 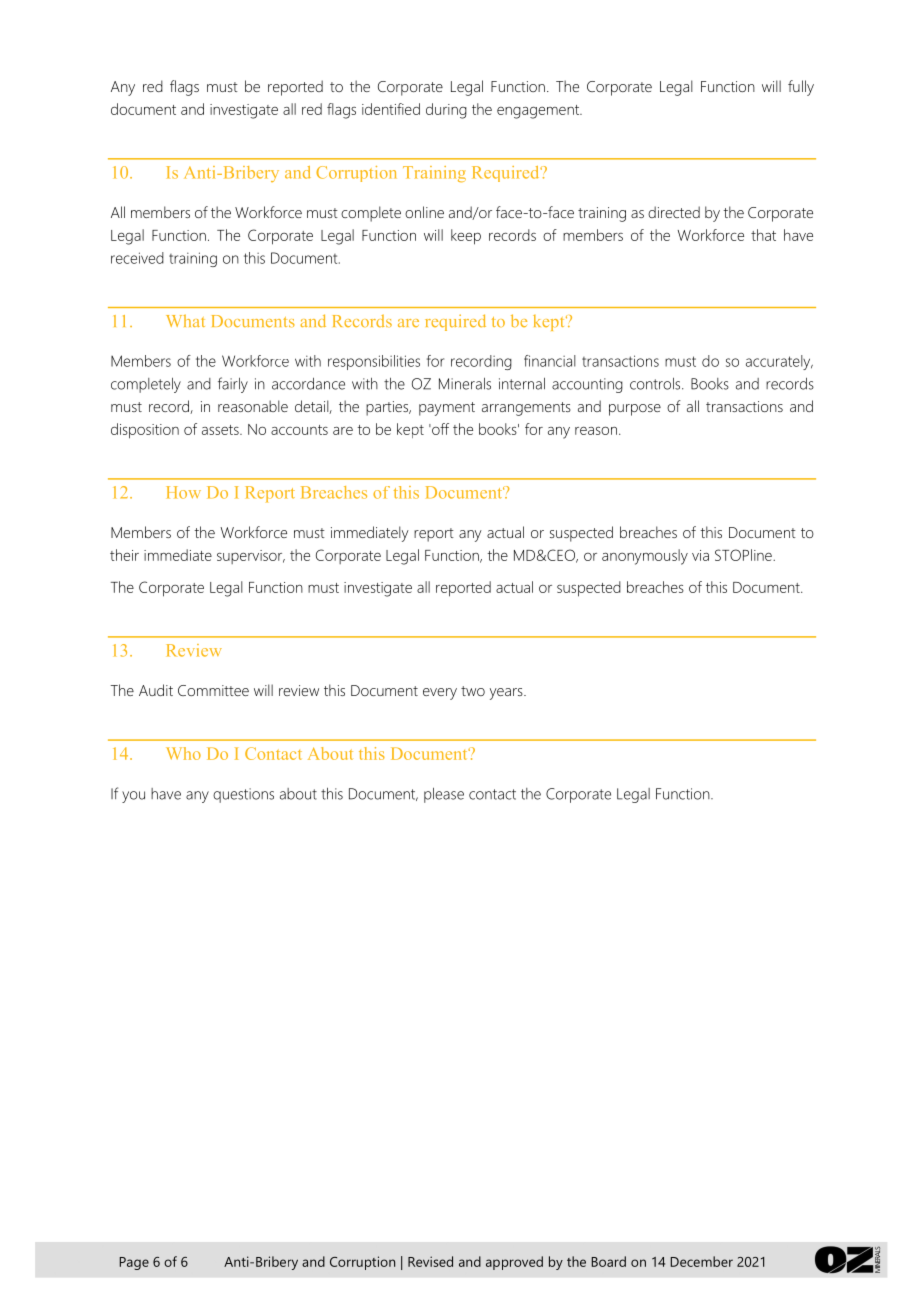 I want to click on Page, so click(x=134, y=1263).
